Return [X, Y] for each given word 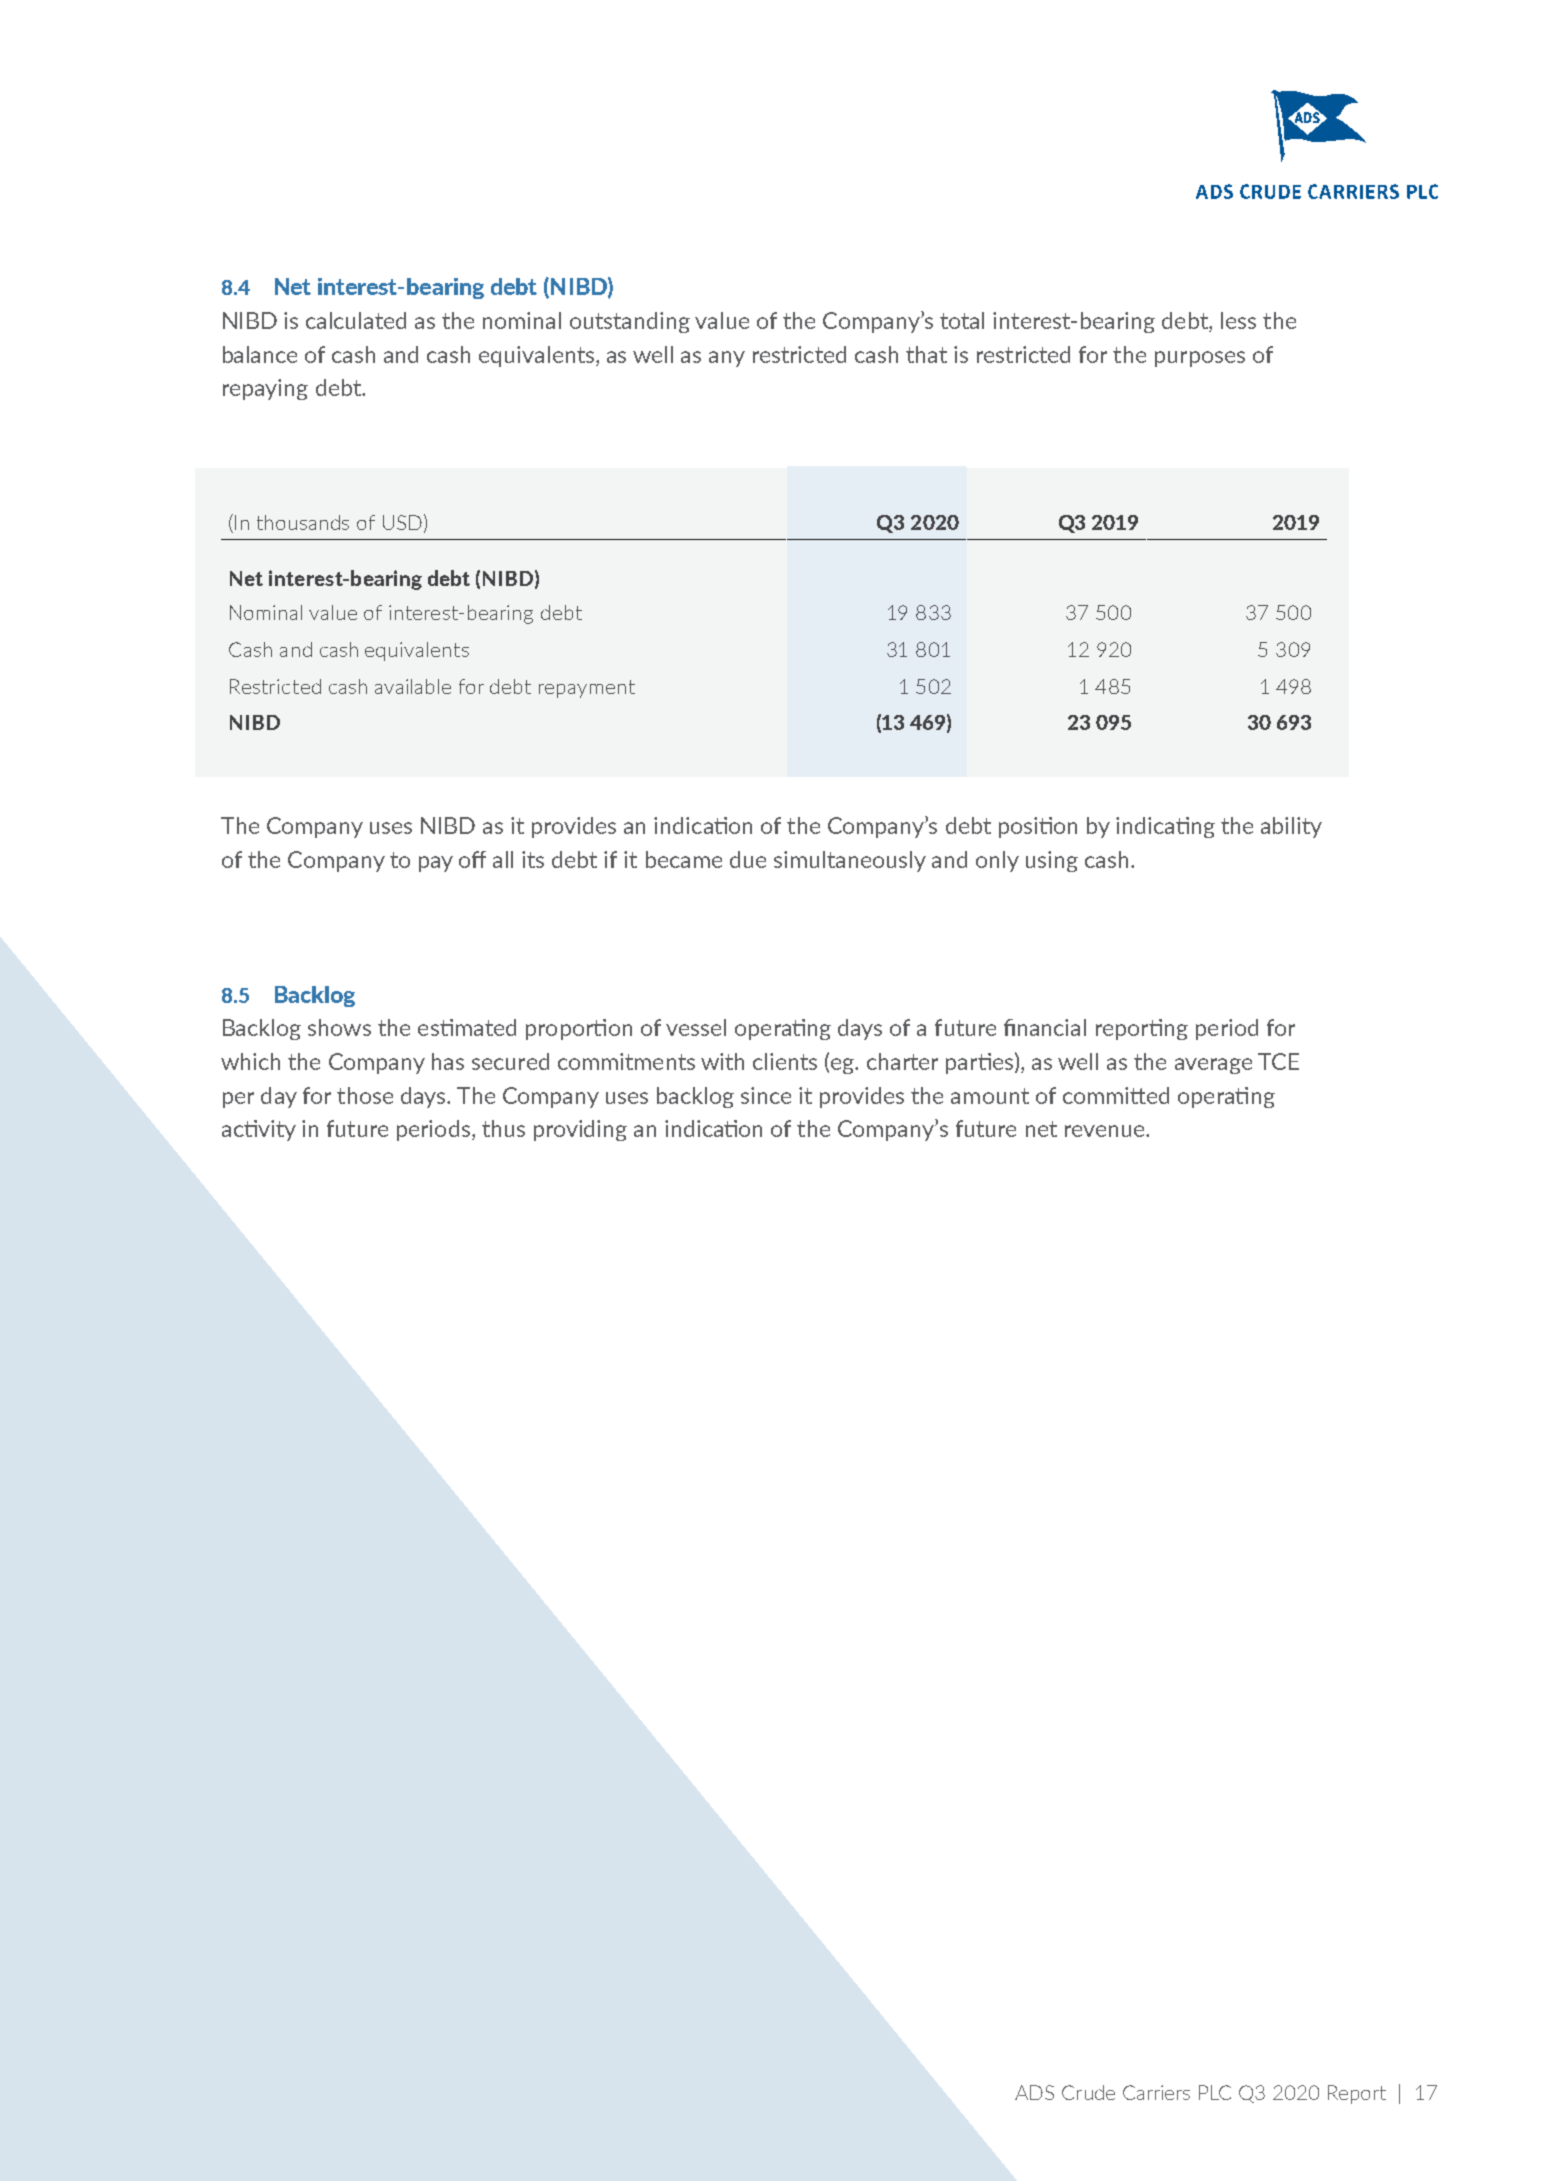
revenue [1106, 1131]
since [766, 1095]
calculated [356, 320]
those [365, 1095]
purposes [1200, 359]
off [472, 859]
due [748, 859]
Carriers [1156, 2092]
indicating [1165, 827]
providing [580, 1130]
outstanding [630, 322]
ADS [1034, 2092]
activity [259, 1130]
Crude [1088, 2092]
